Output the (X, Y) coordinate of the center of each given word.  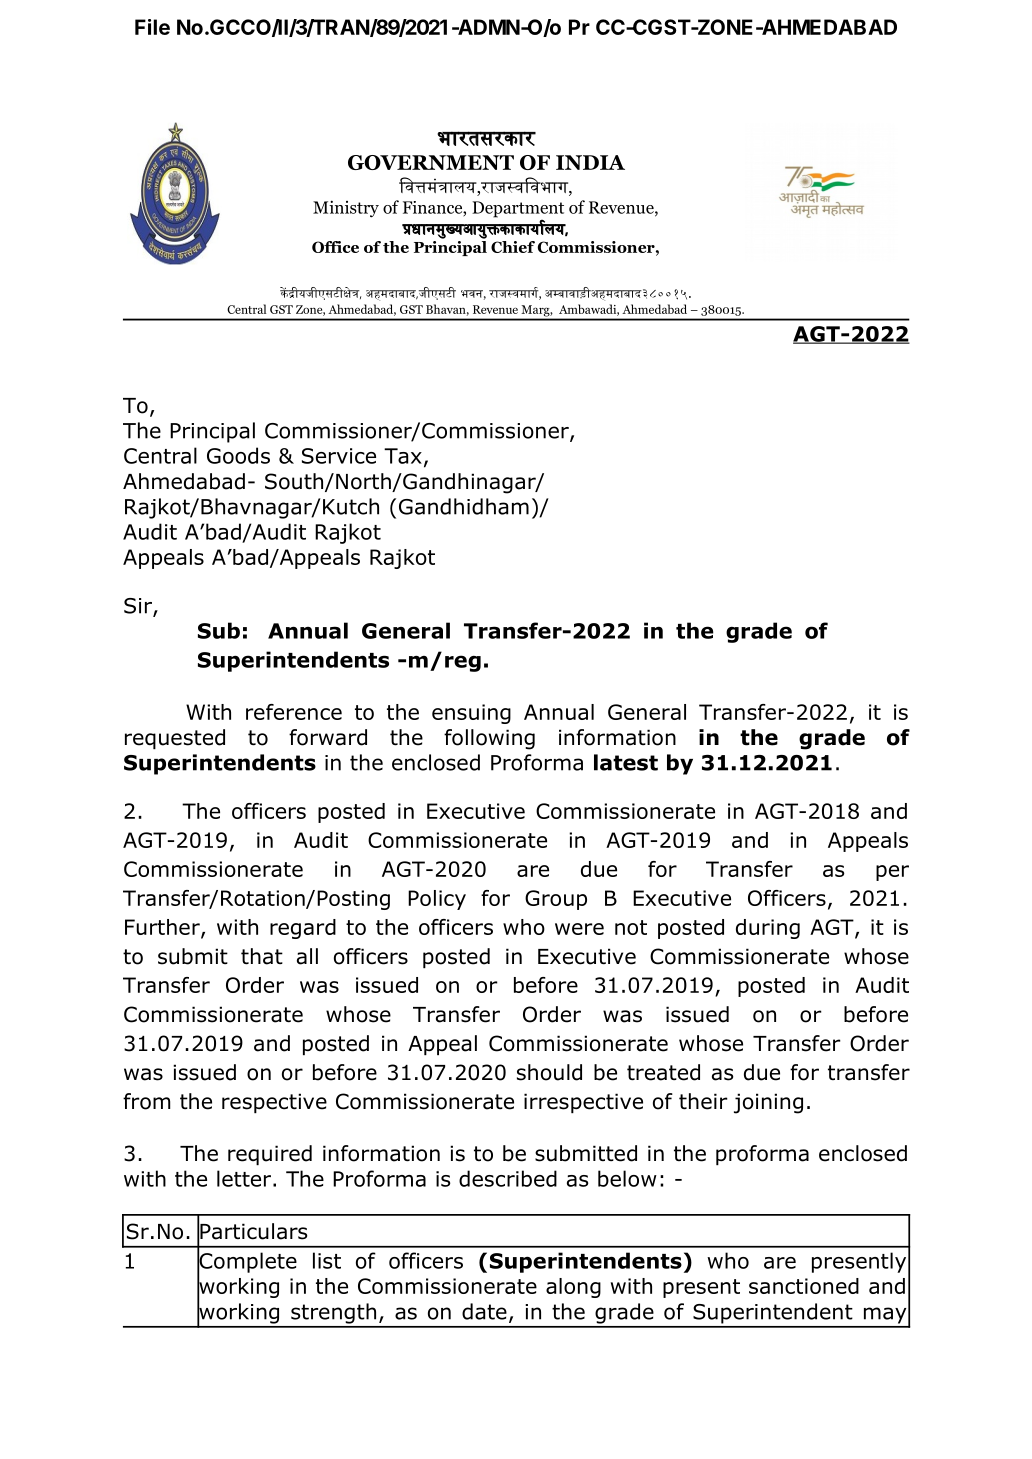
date (484, 1311)
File (152, 27)
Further (163, 928)
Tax (403, 456)
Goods (238, 455)
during (768, 929)
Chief (513, 247)
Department (518, 209)
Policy (437, 900)
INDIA (590, 162)
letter (245, 1178)
